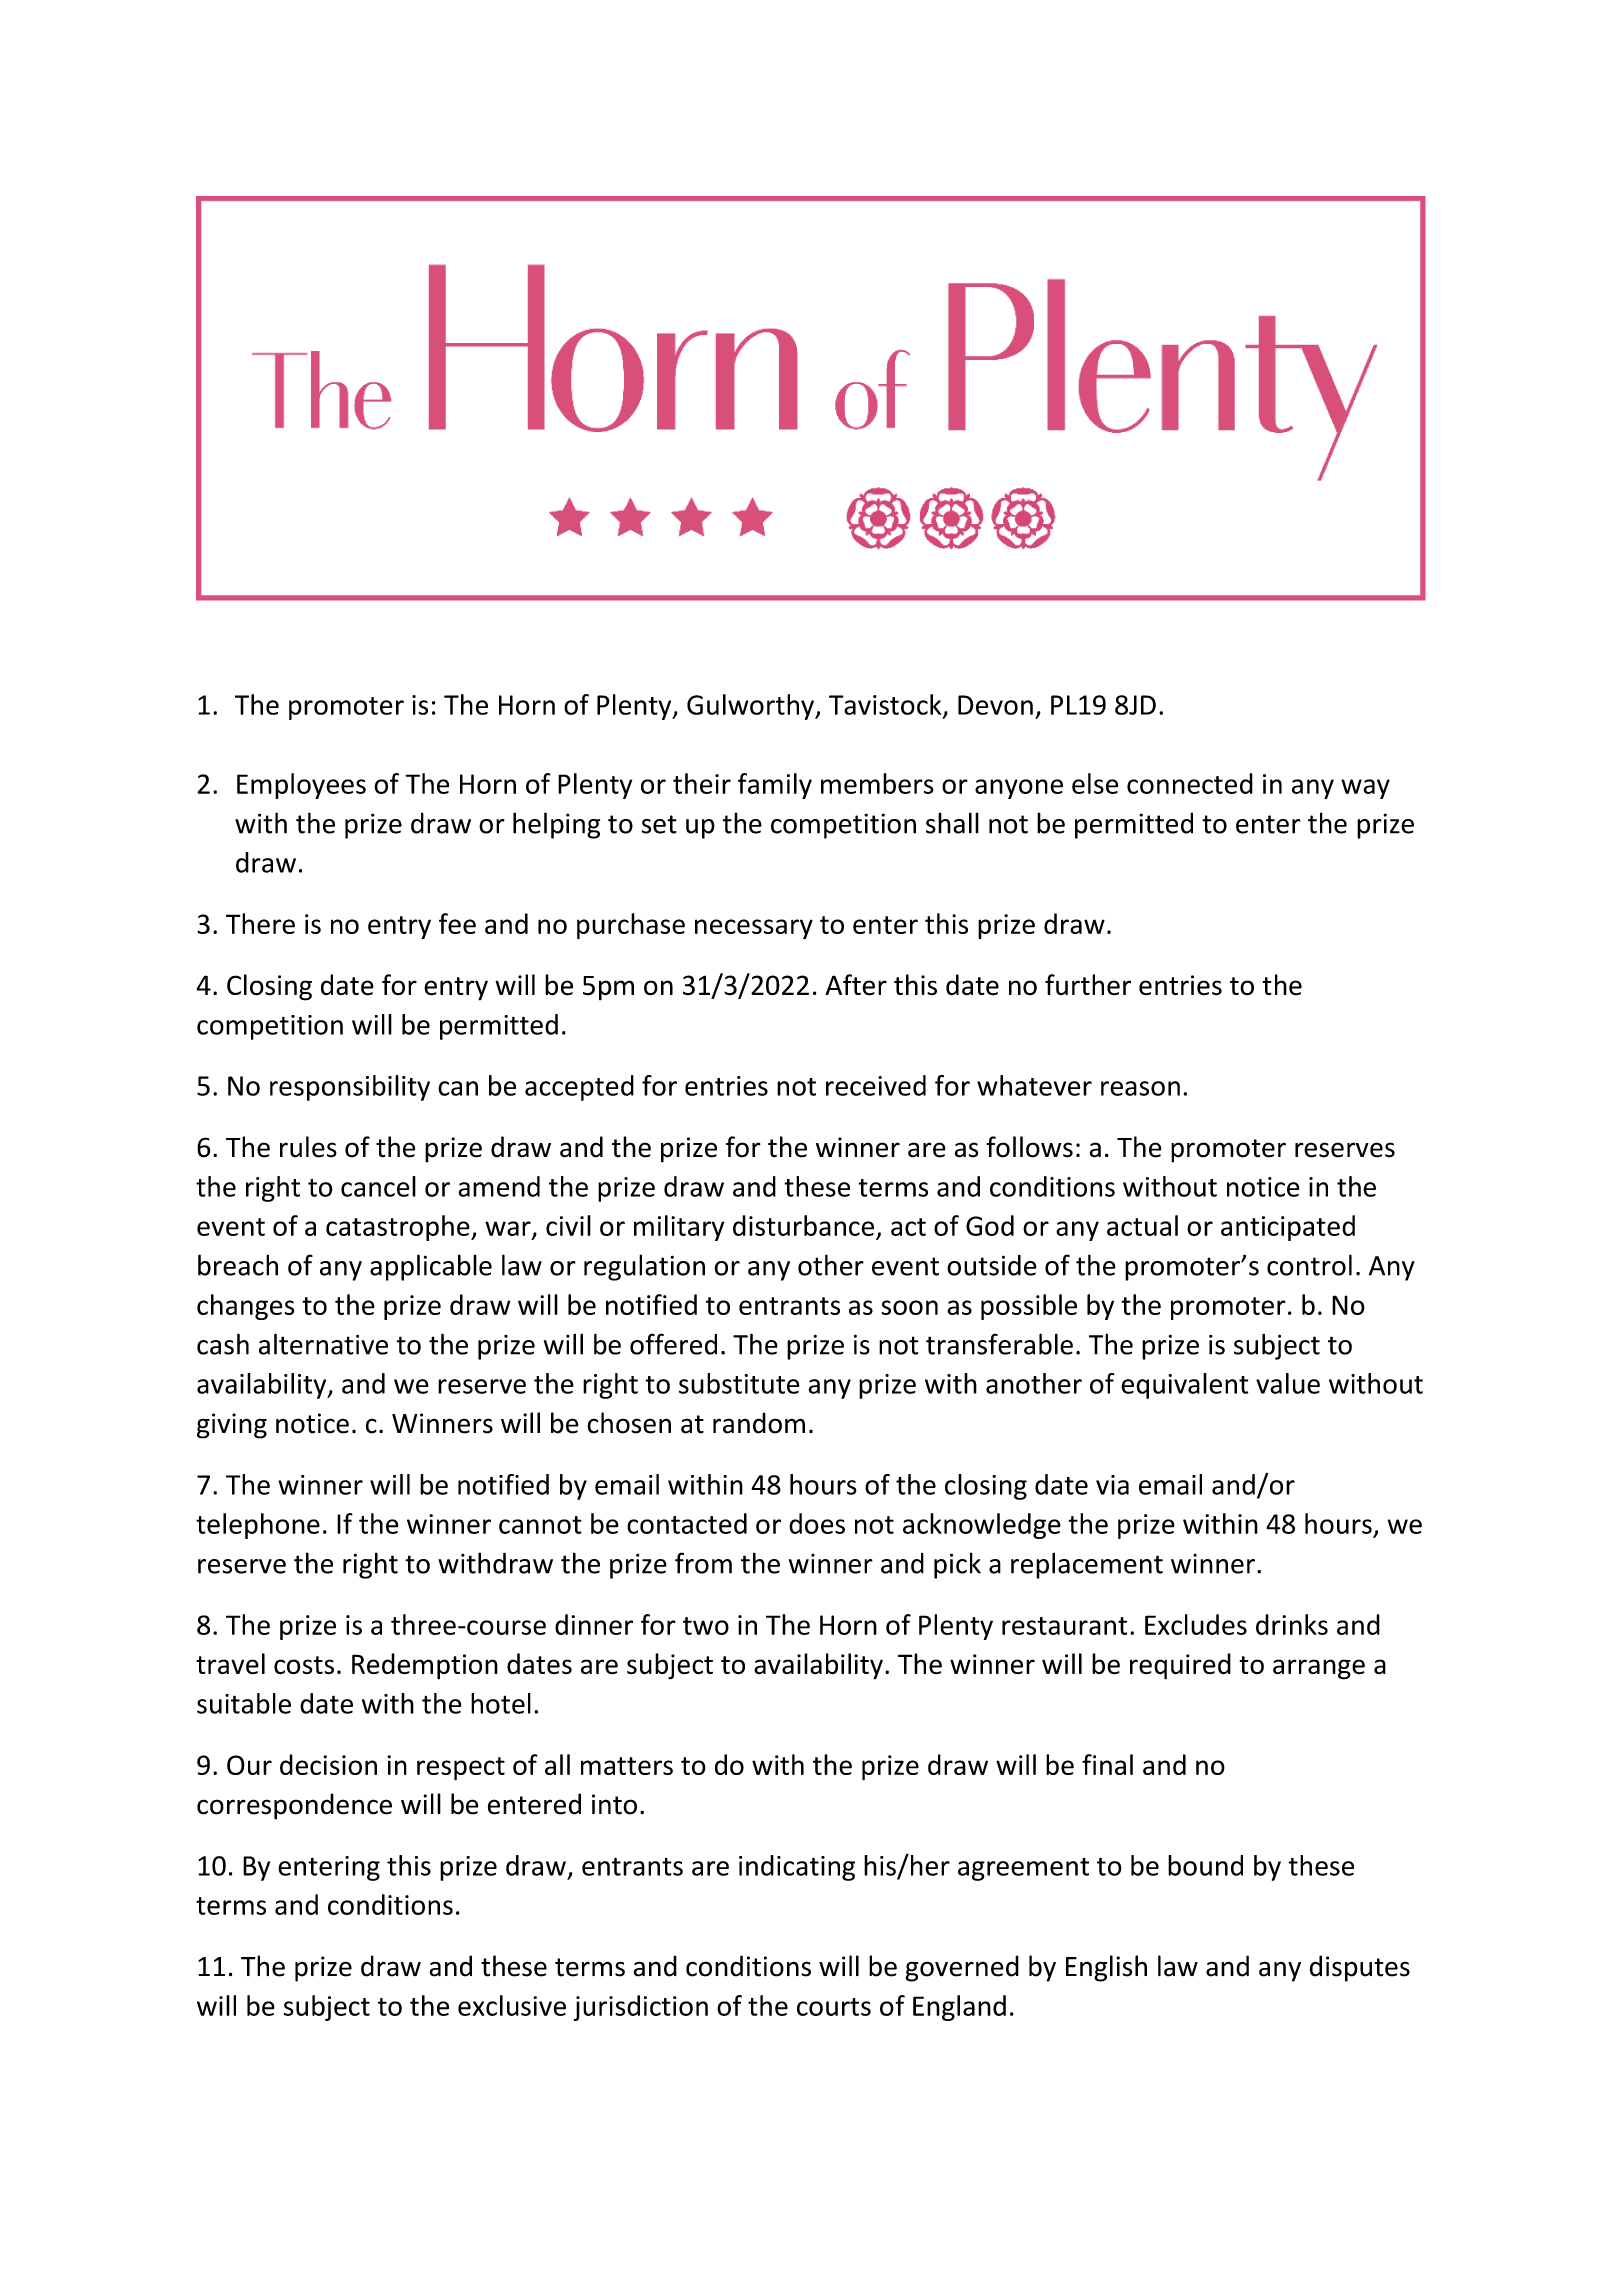 The width and height of the document is (1621, 2292). Describe the element at coordinates (706, 1626) in the document. I see `two` at that location.
